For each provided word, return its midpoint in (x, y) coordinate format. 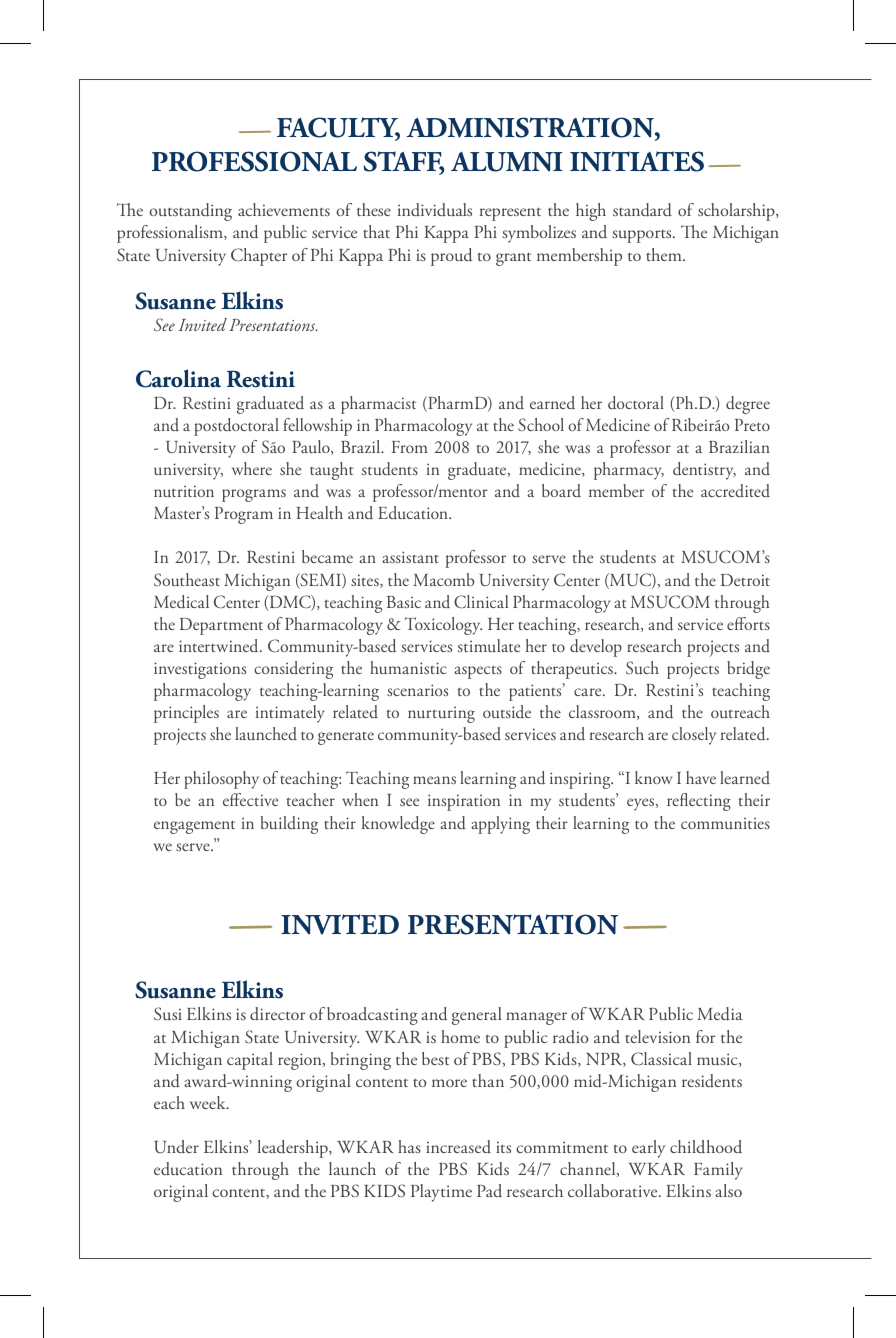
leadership (294, 1149)
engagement (194, 827)
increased (458, 1147)
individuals (435, 210)
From (410, 447)
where (252, 468)
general (477, 1016)
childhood (706, 1146)
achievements (284, 209)
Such (642, 668)
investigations (200, 670)
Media (719, 1014)
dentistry (704, 471)
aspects (478, 672)
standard (642, 210)
